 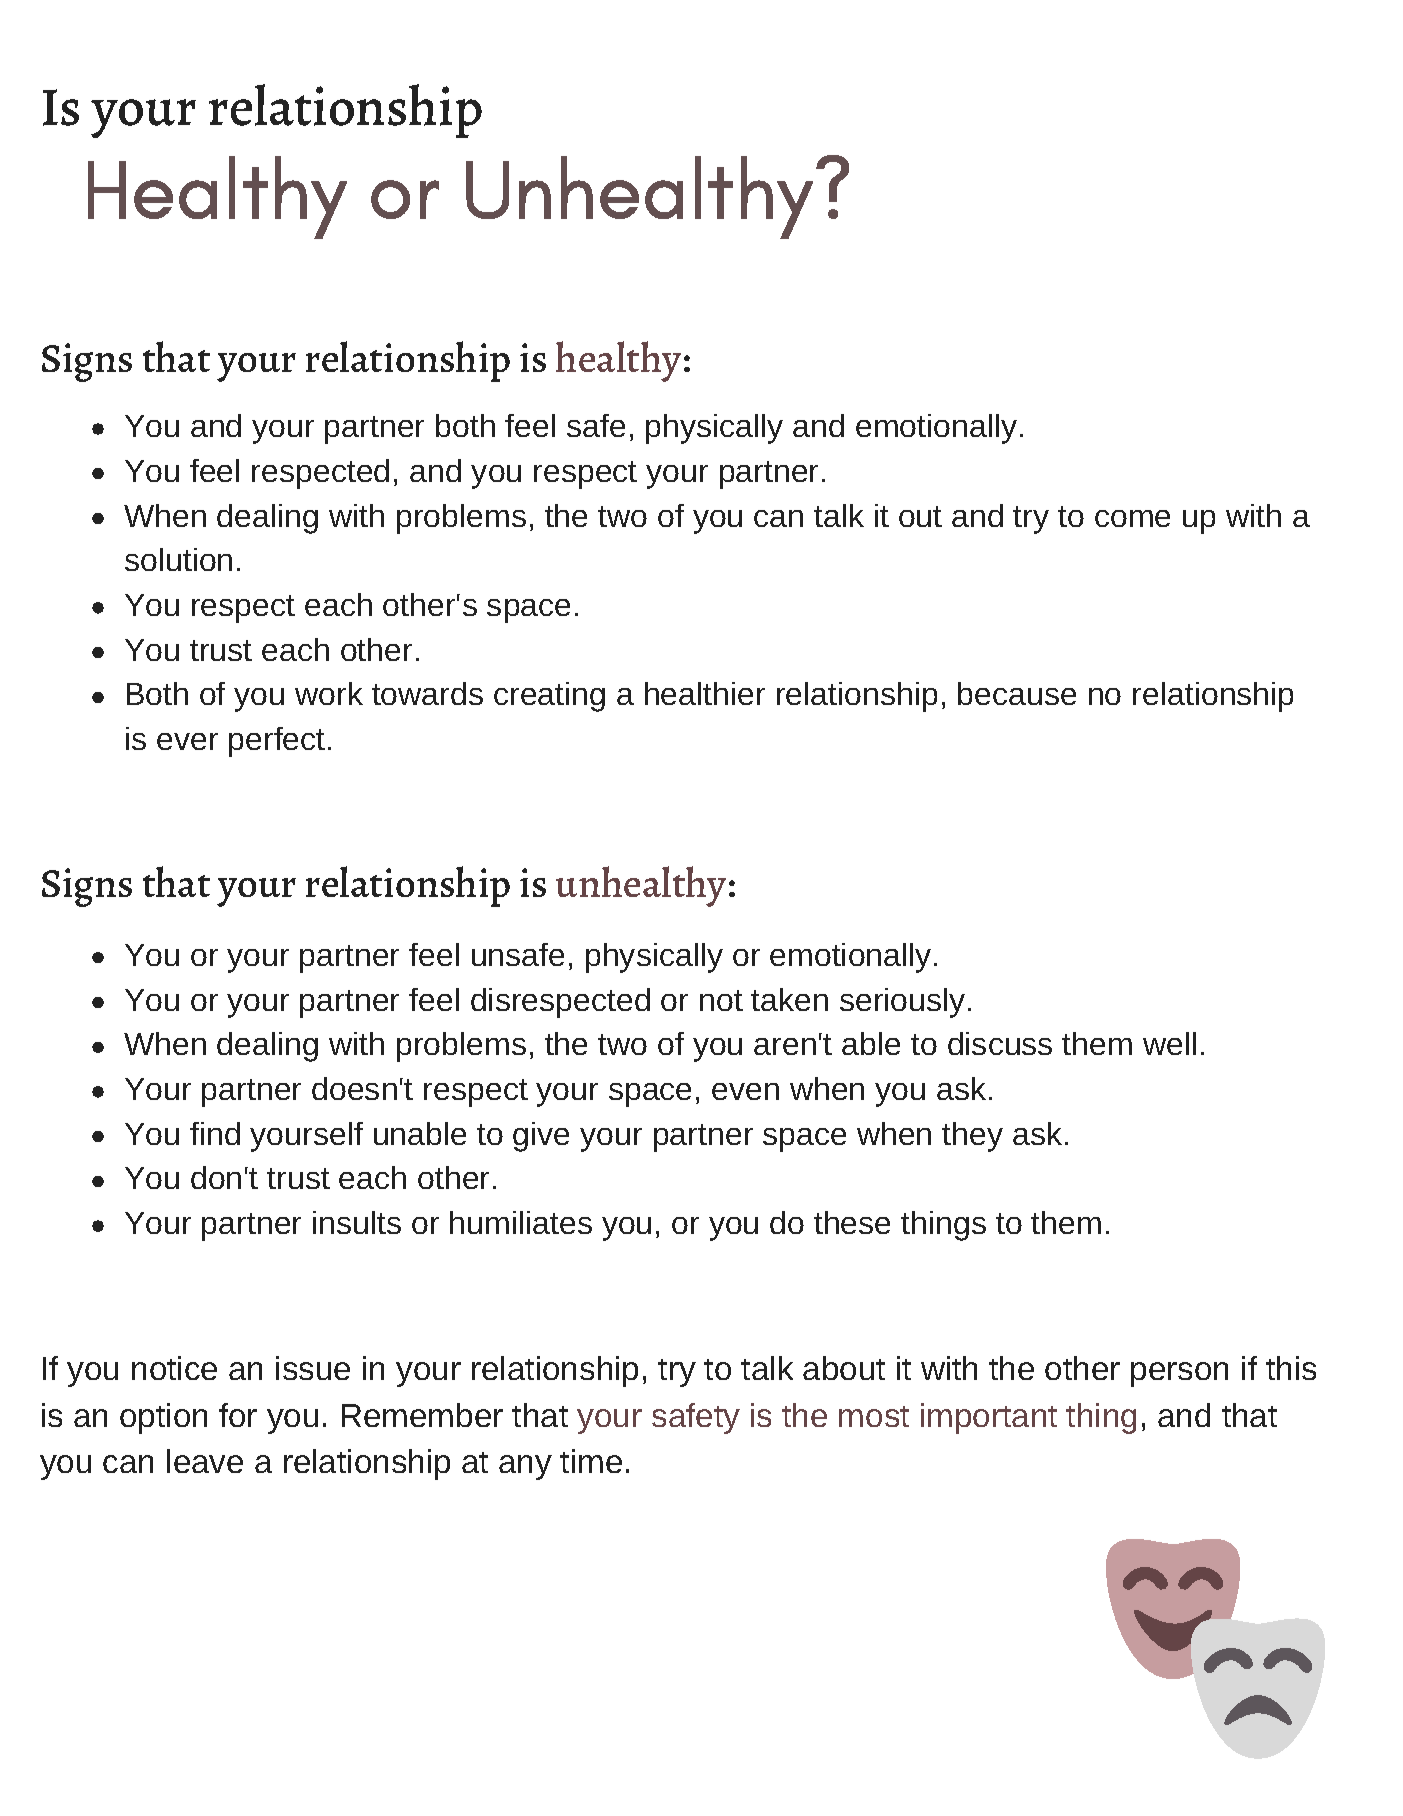 I want to click on come, so click(x=1132, y=518).
